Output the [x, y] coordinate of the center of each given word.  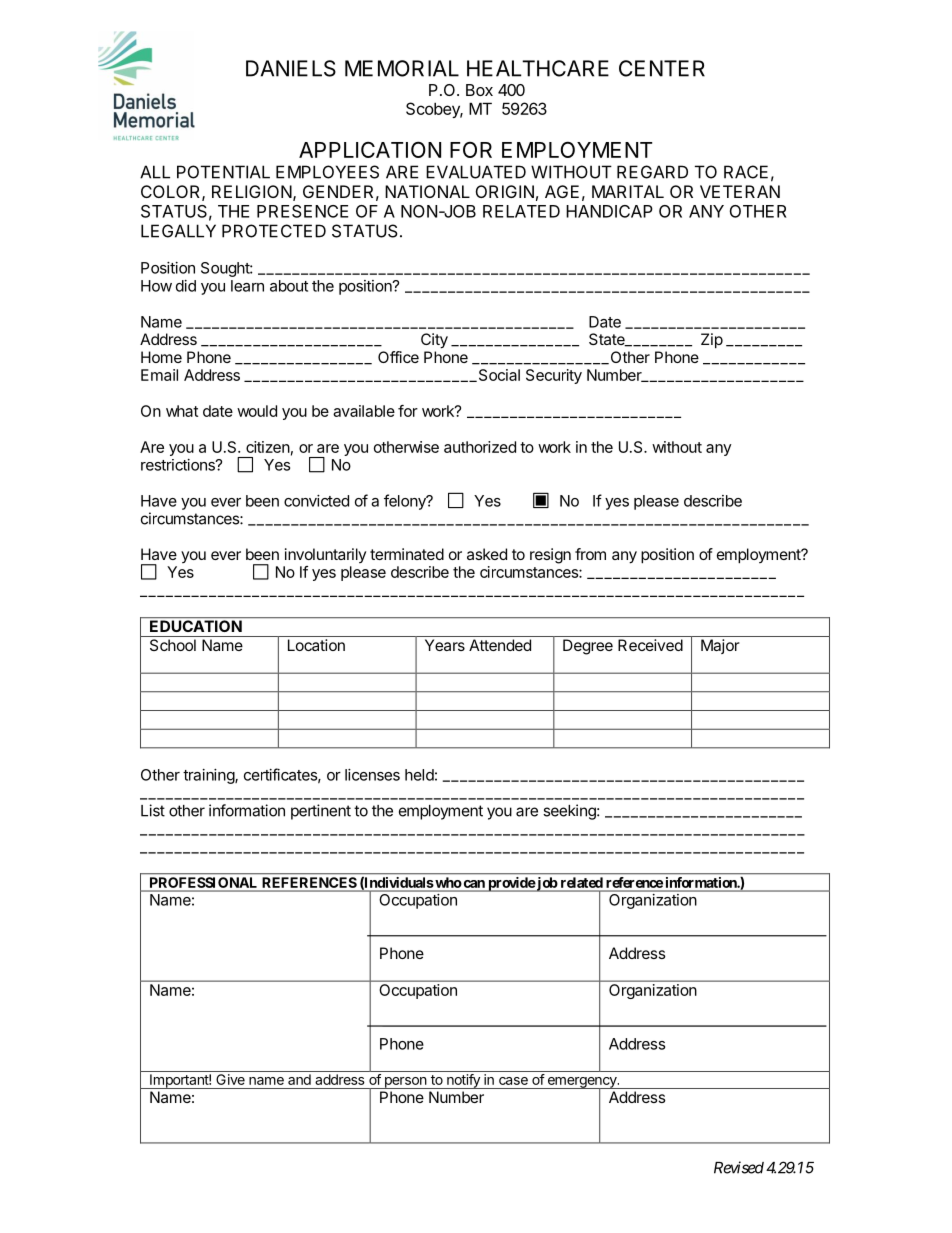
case [513, 1081]
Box [479, 90]
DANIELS [291, 68]
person [405, 1083]
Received [650, 645]
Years [445, 645]
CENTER [662, 68]
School [173, 645]
